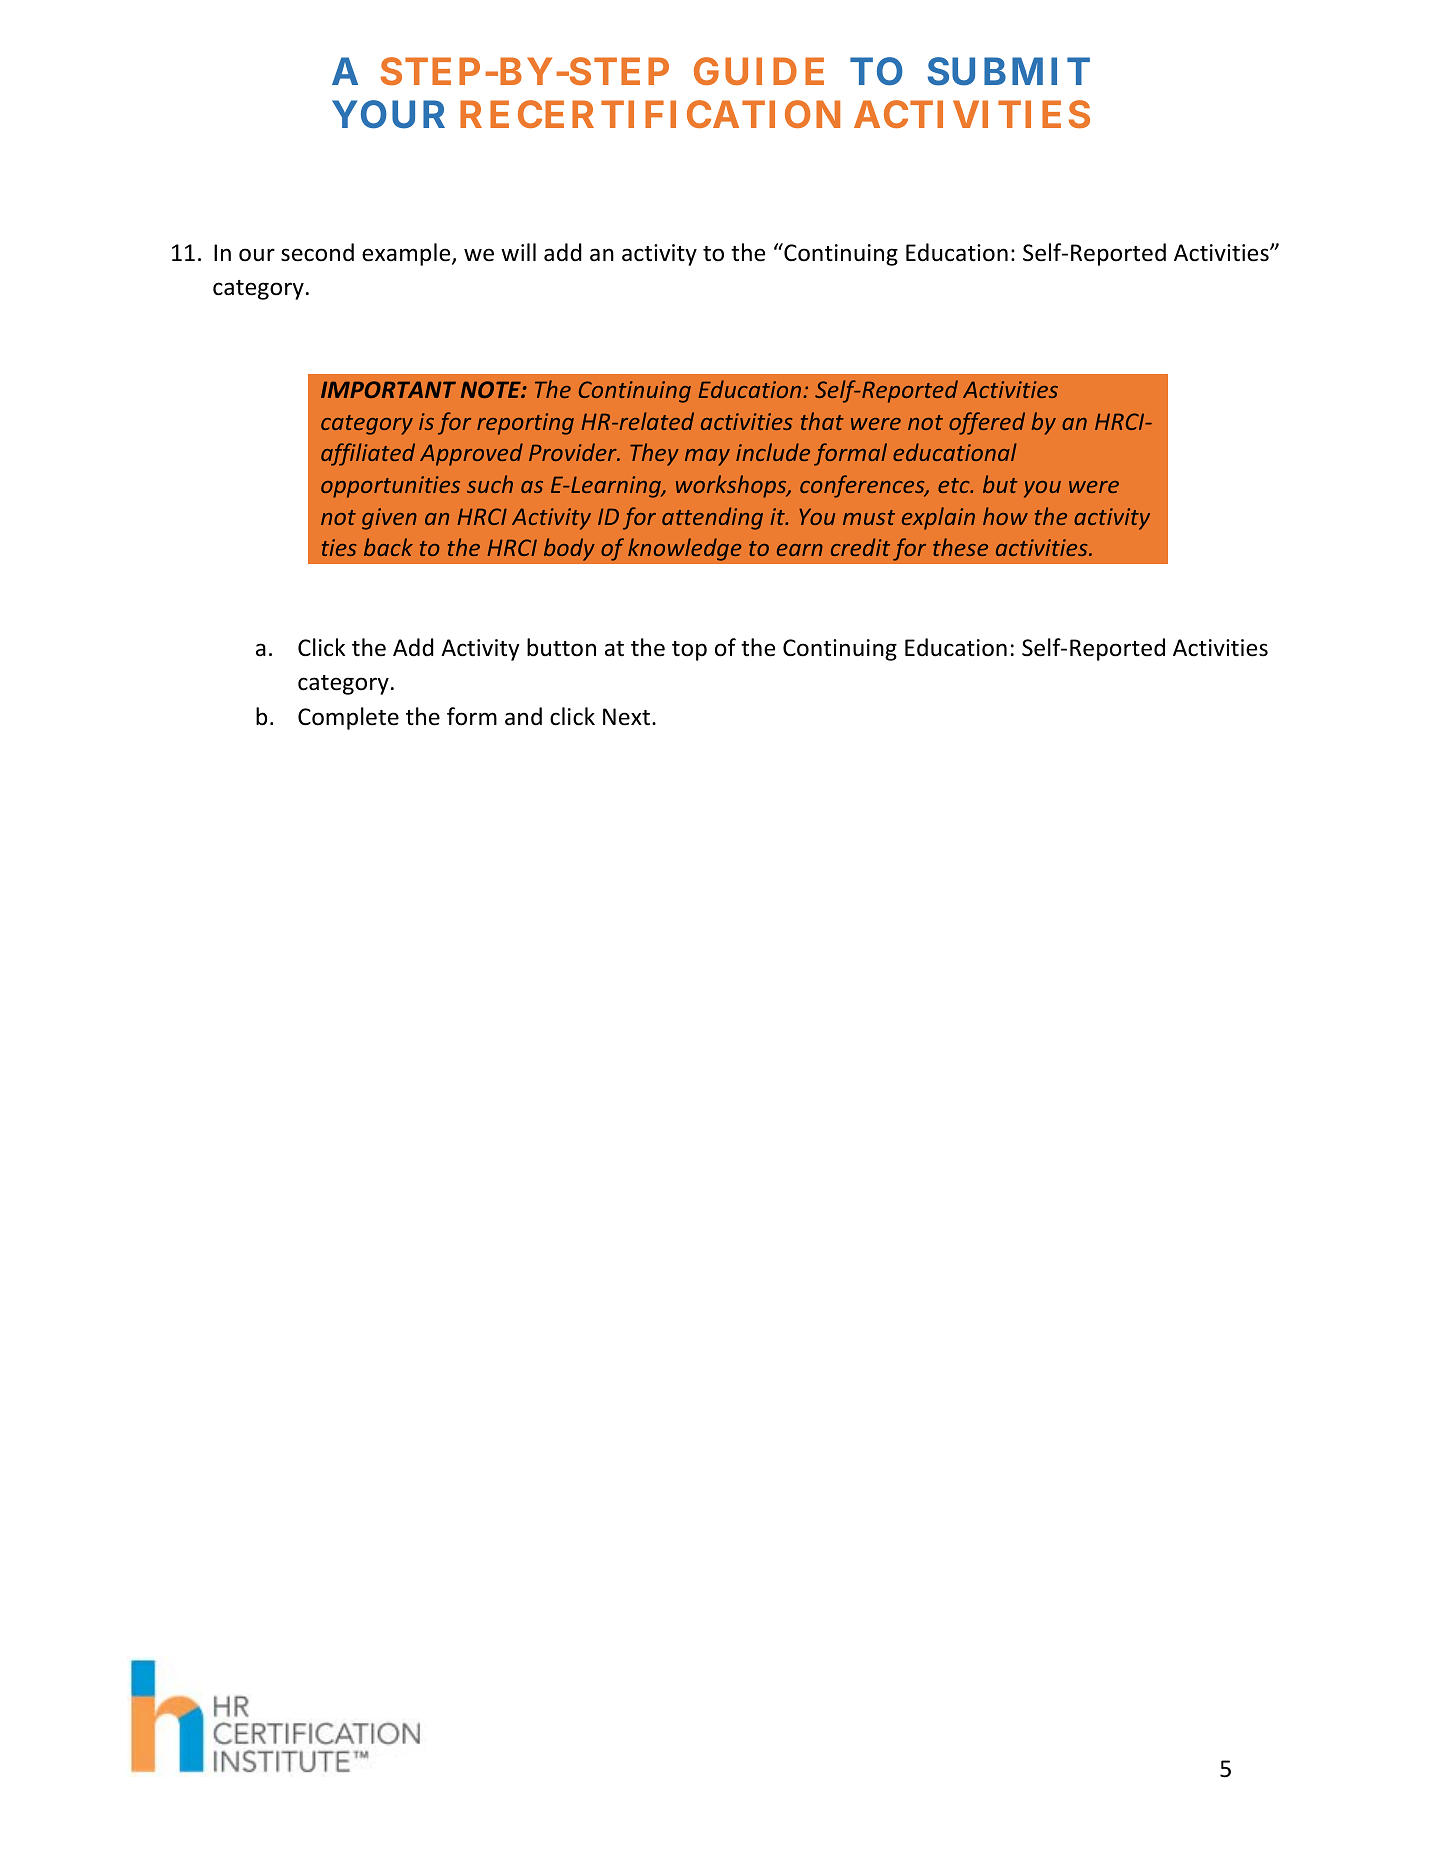  Describe the element at coordinates (407, 254) in the screenshot. I see `example` at that location.
